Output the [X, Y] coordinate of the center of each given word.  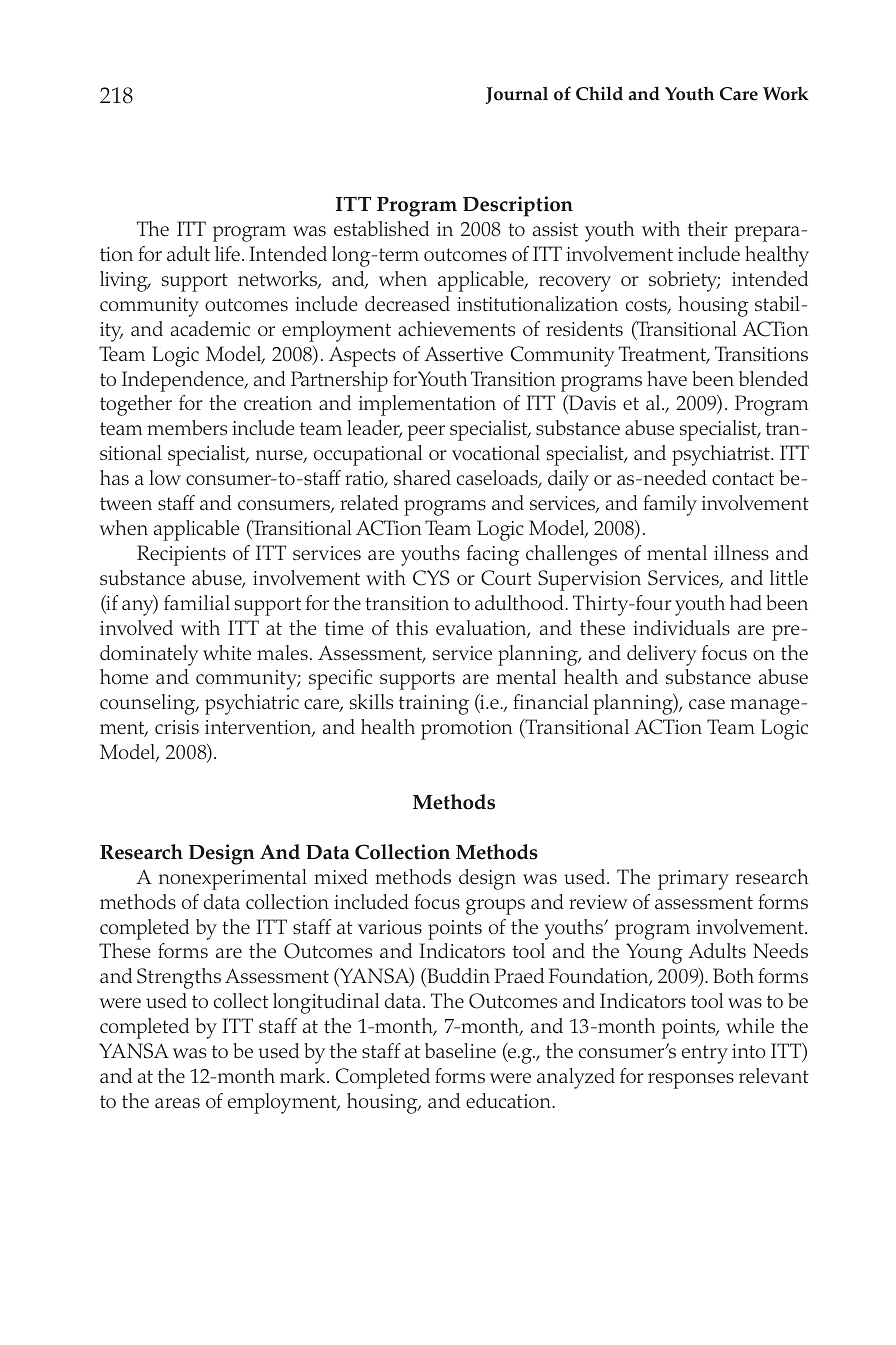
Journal [517, 95]
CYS [431, 578]
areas [177, 1103]
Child [599, 93]
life [227, 253]
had [746, 602]
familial [197, 602]
